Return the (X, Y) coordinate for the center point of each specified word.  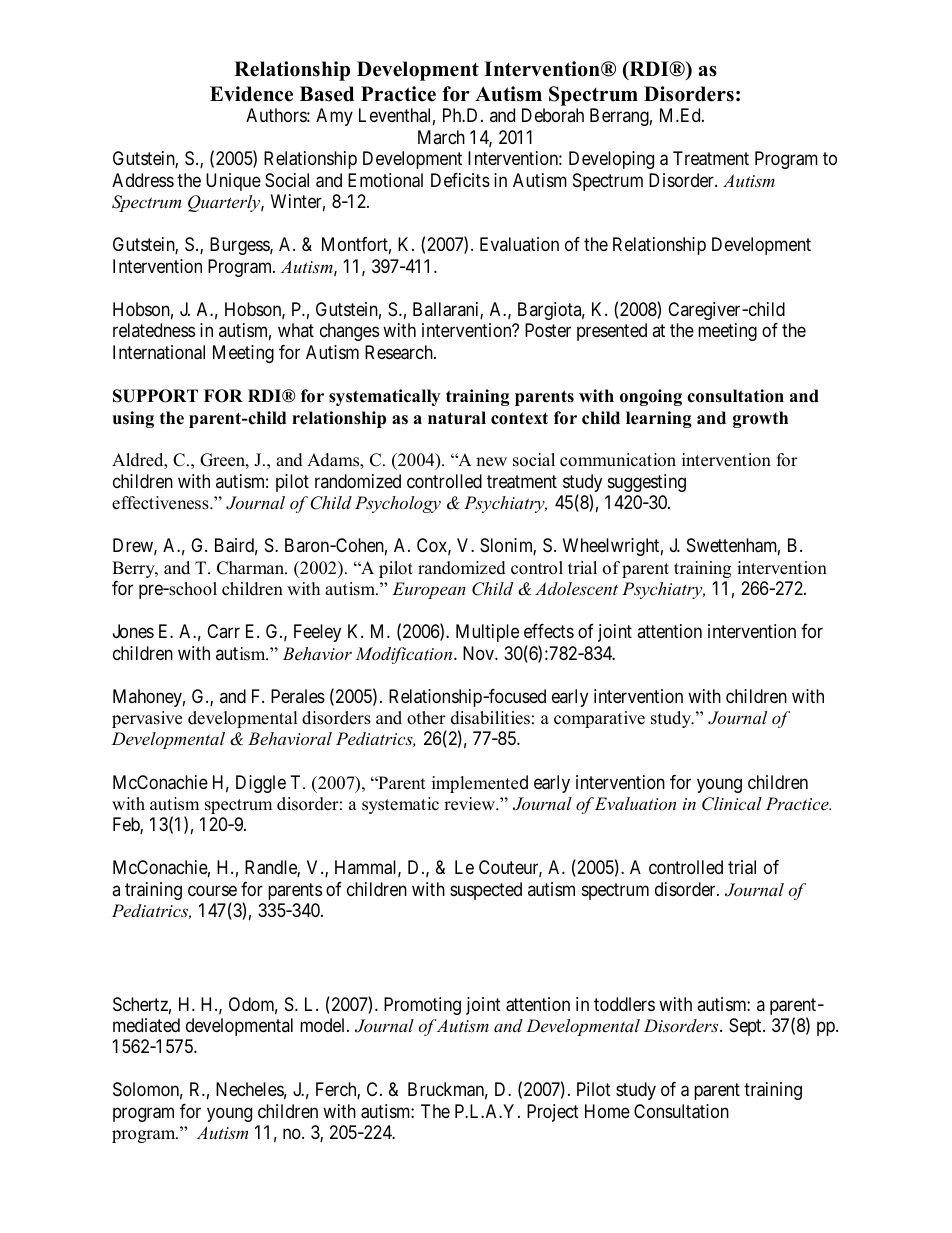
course (212, 891)
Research (400, 352)
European (429, 590)
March (441, 137)
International (159, 352)
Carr (223, 631)
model (324, 1025)
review (470, 804)
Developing (611, 160)
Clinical (732, 804)
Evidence (251, 94)
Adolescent (576, 588)
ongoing (651, 397)
